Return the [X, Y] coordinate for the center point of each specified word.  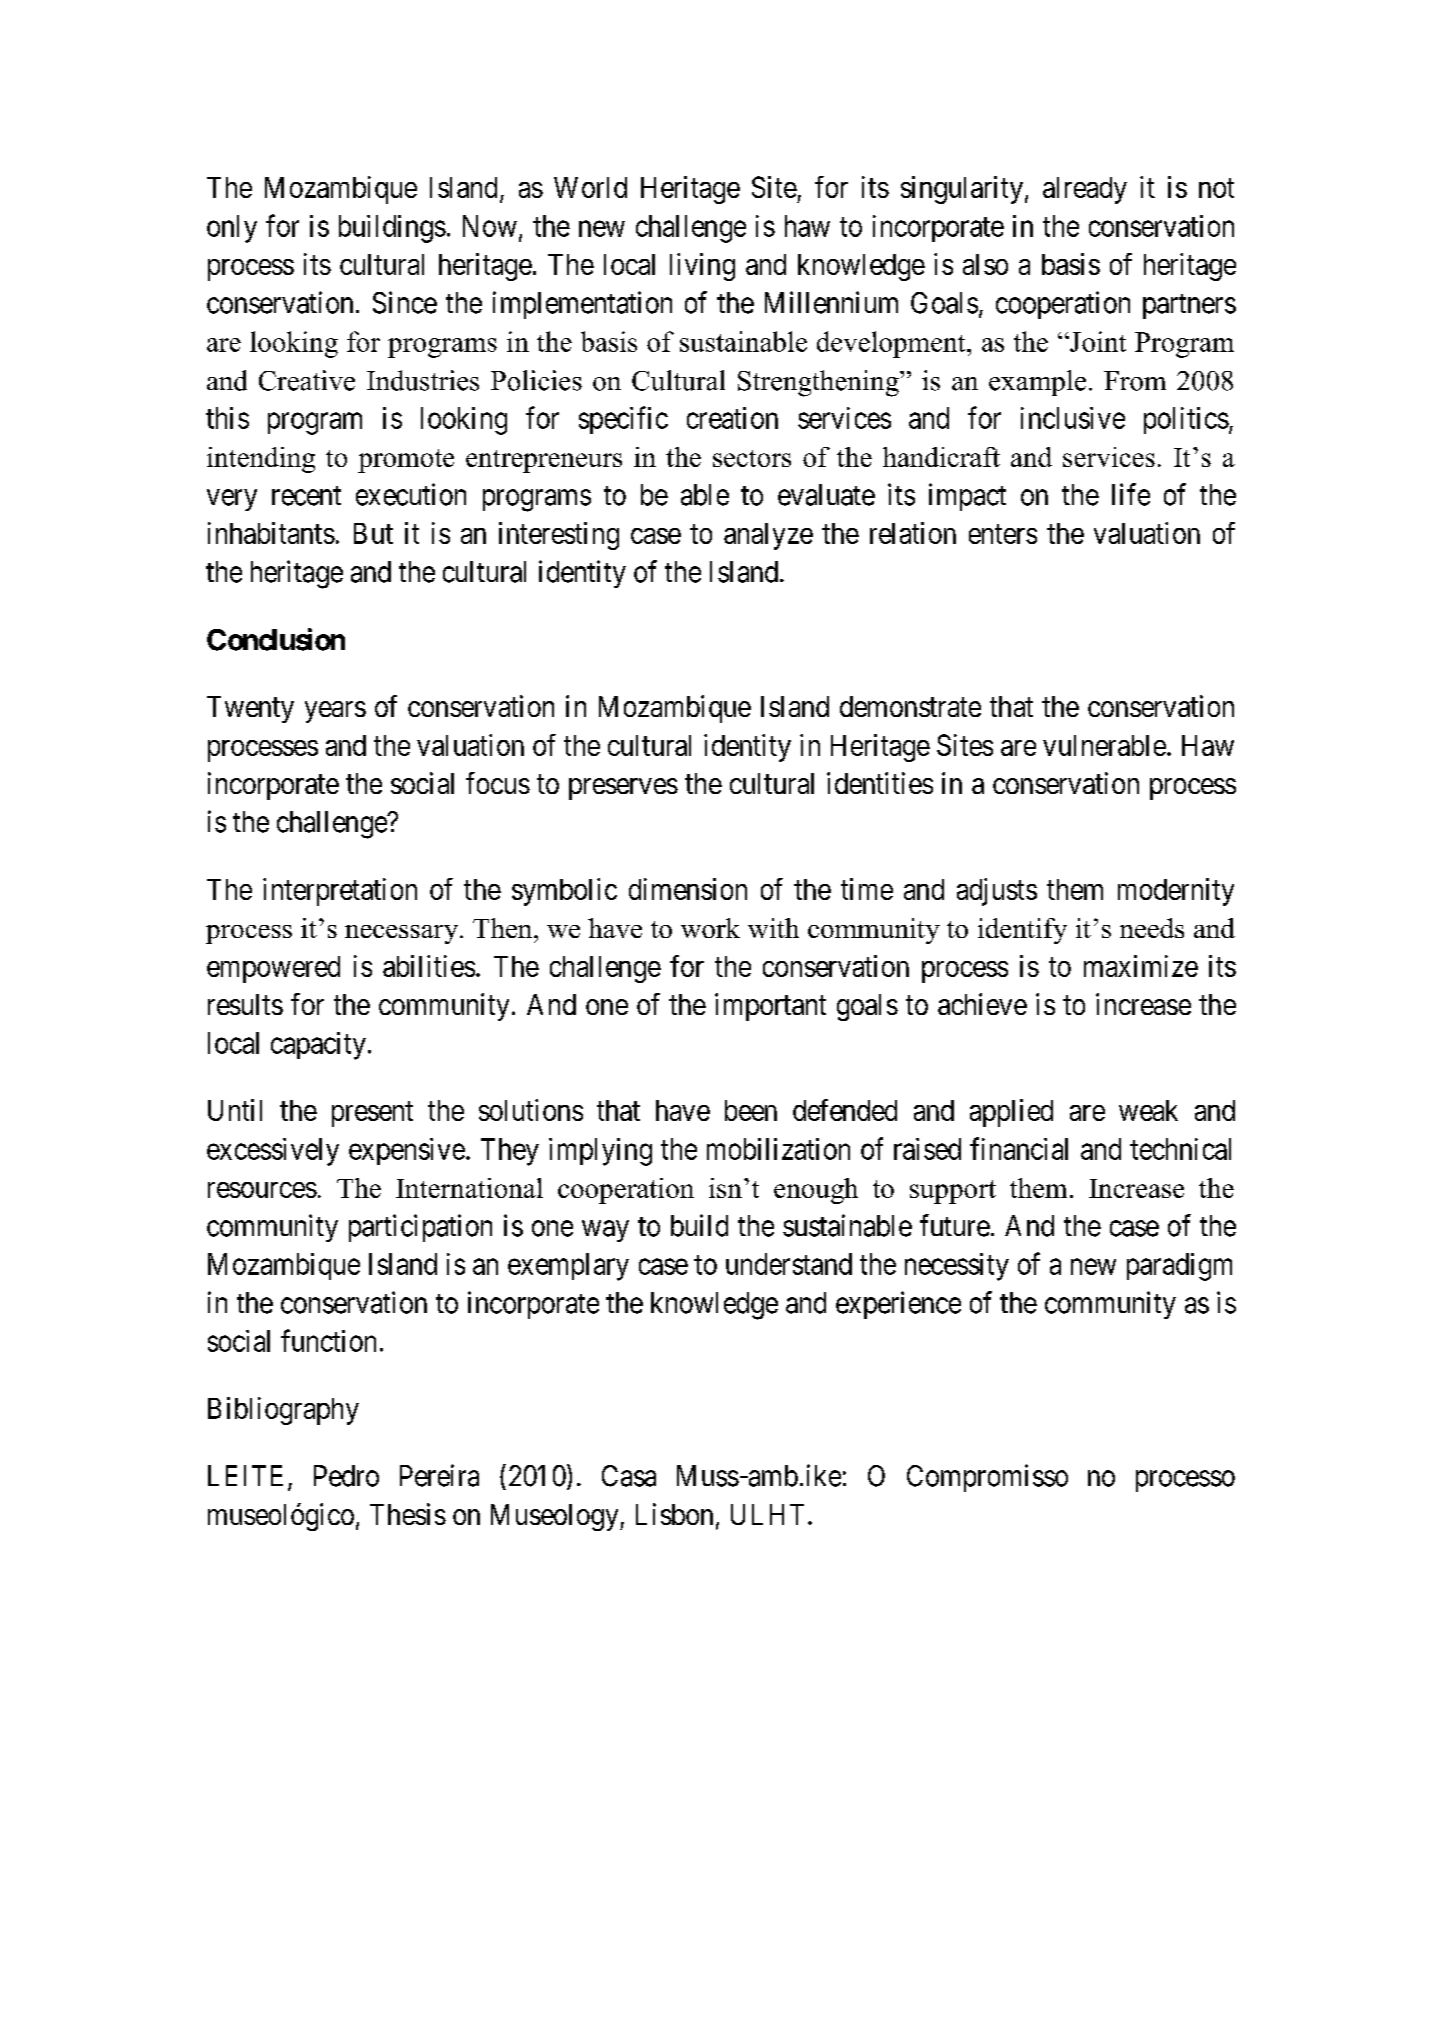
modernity [1176, 892]
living [702, 267]
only [232, 229]
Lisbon [674, 1514]
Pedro [346, 1476]
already [1085, 190]
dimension [688, 889]
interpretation [340, 892]
